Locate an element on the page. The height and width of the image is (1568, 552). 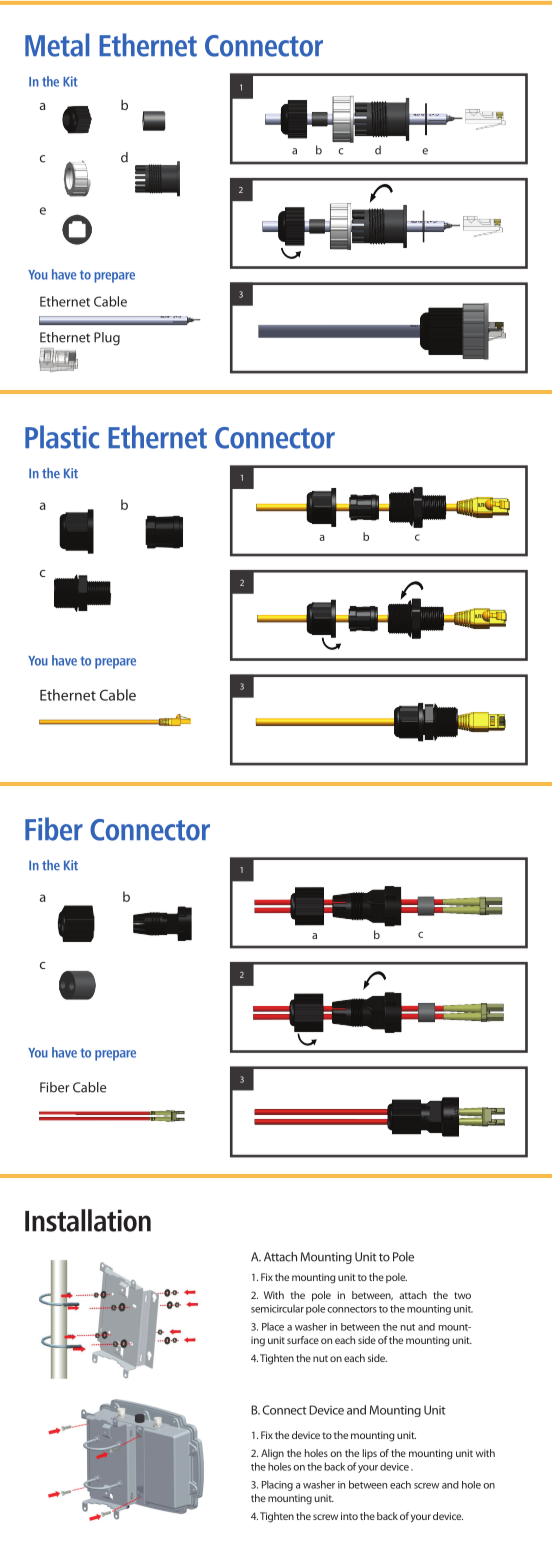
Metal is located at coordinates (57, 45).
